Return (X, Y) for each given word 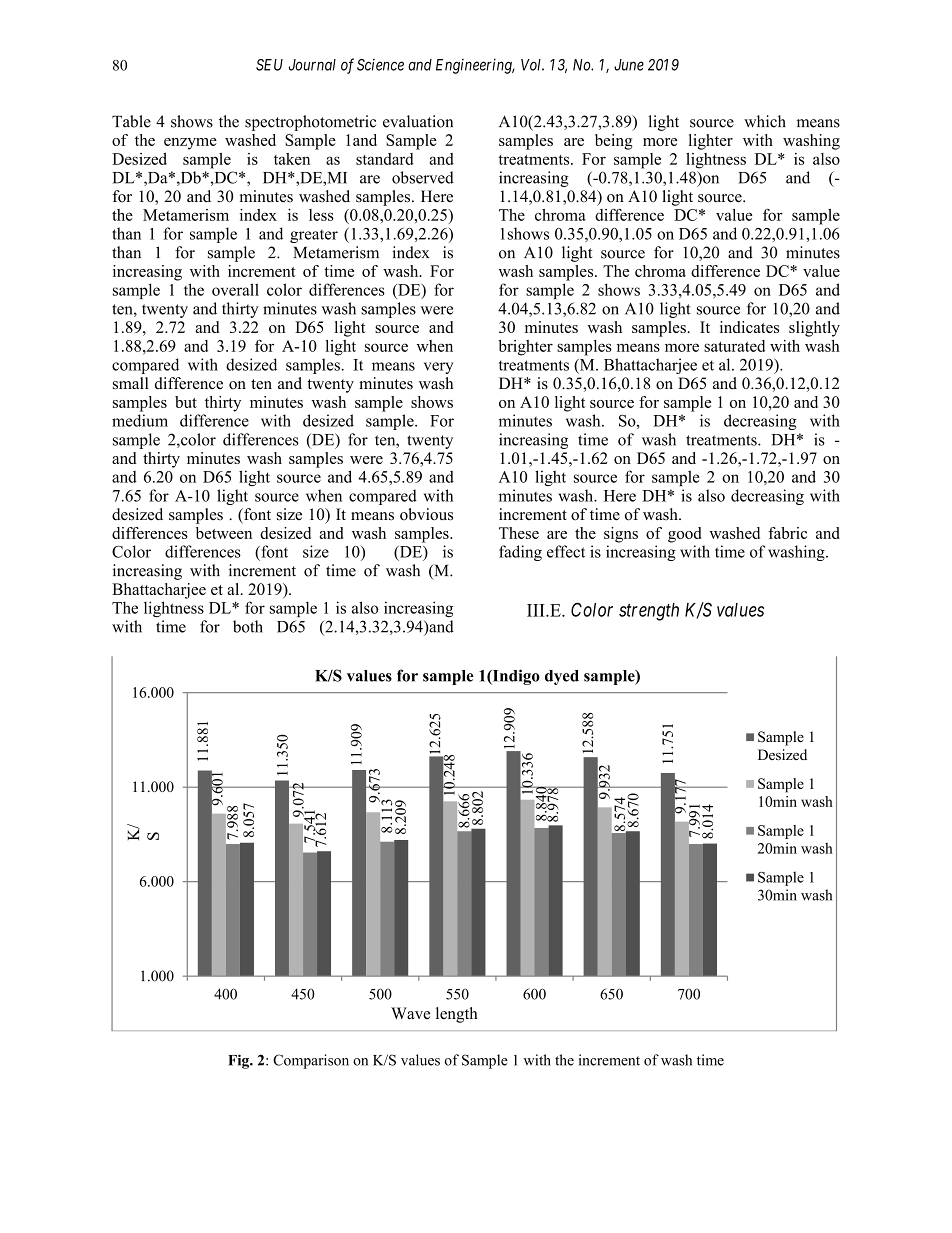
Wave (410, 1013)
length (457, 1015)
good (684, 535)
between (224, 533)
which (765, 121)
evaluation (418, 121)
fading (520, 553)
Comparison (311, 1061)
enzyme (190, 144)
